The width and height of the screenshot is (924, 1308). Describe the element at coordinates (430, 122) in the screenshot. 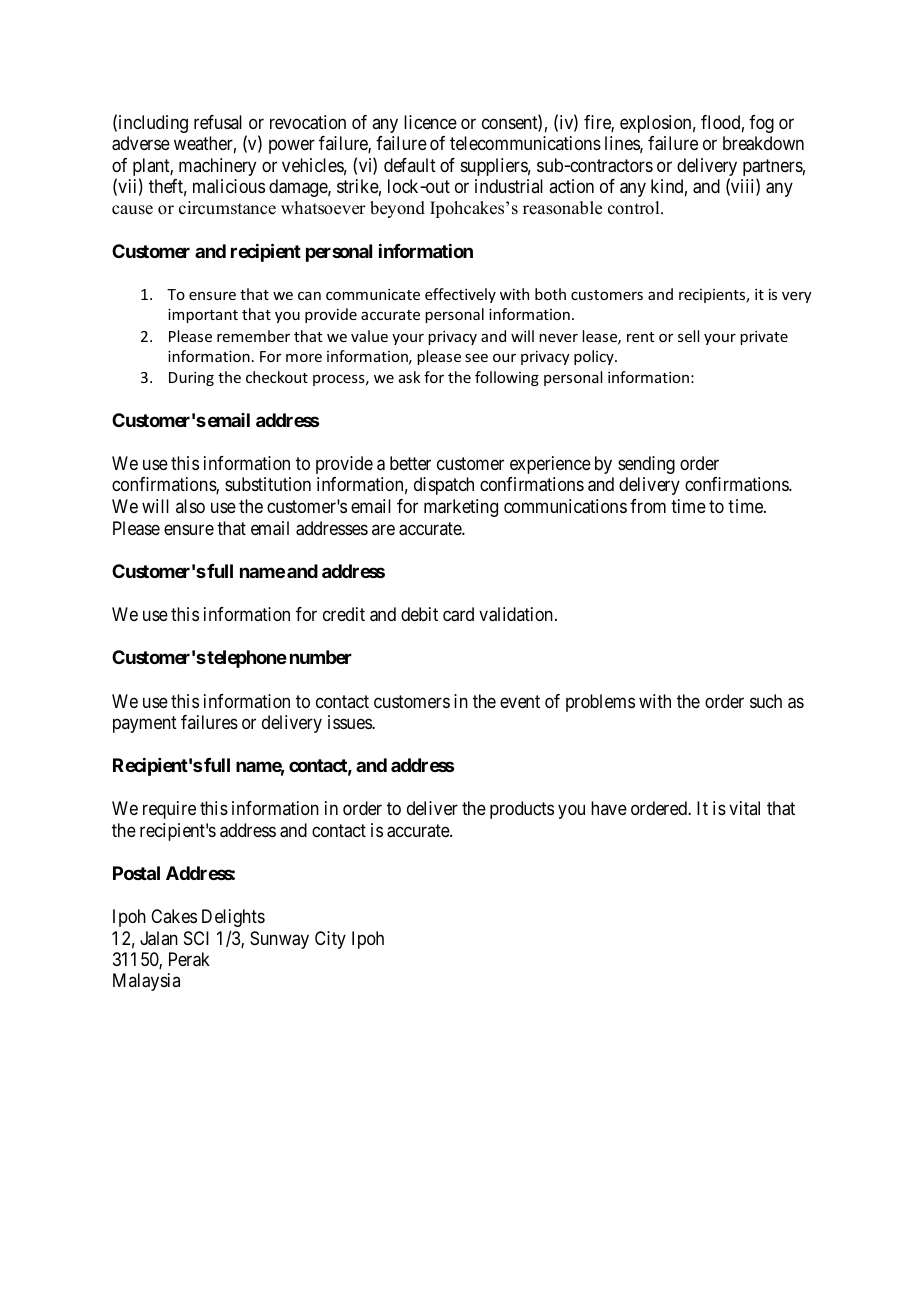

I see `licence` at that location.
